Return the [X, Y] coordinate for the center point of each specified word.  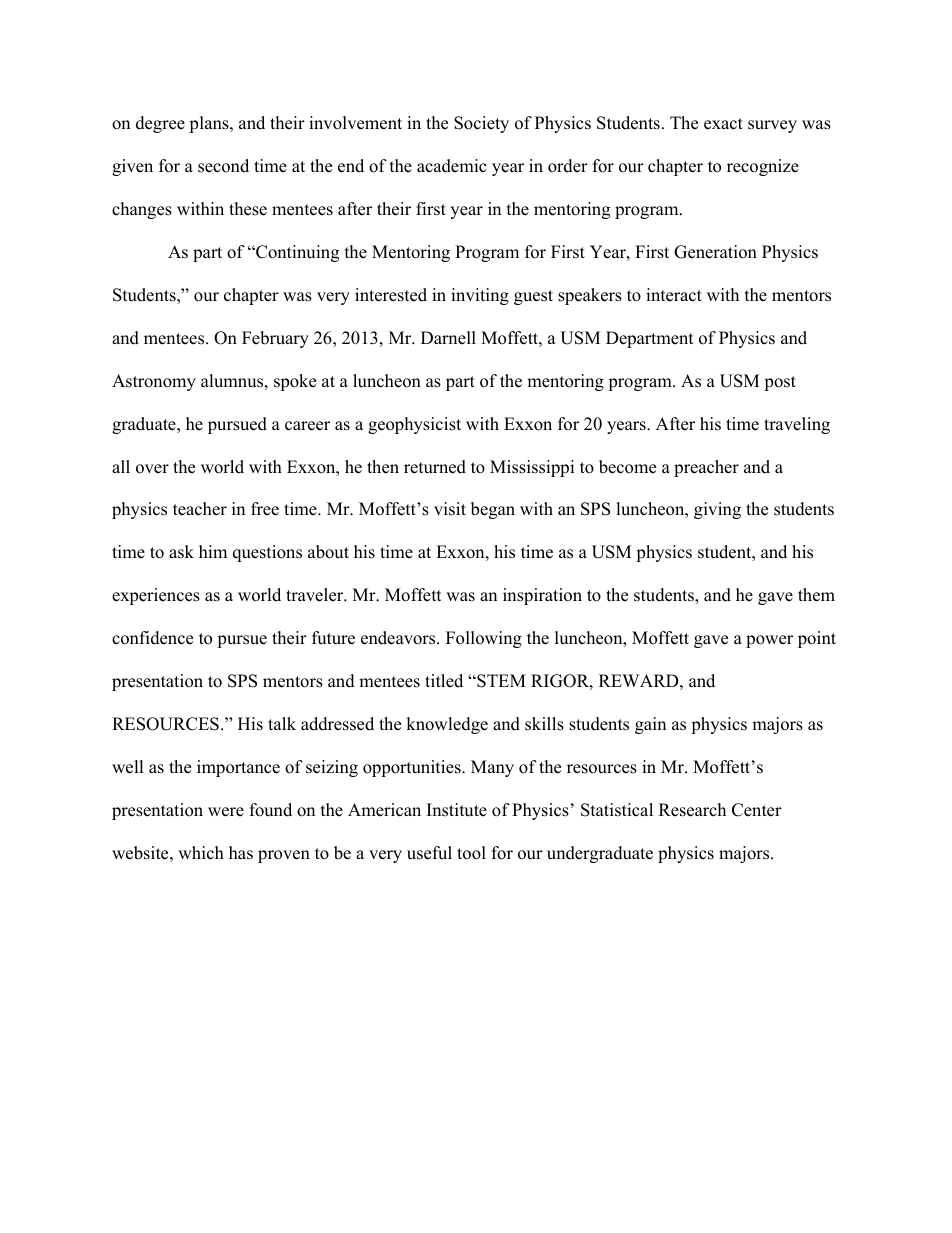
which [201, 853]
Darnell [448, 338]
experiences [156, 596]
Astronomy [154, 382]
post [780, 383]
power [769, 641]
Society [481, 124]
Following [484, 639]
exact [723, 124]
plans [210, 124]
